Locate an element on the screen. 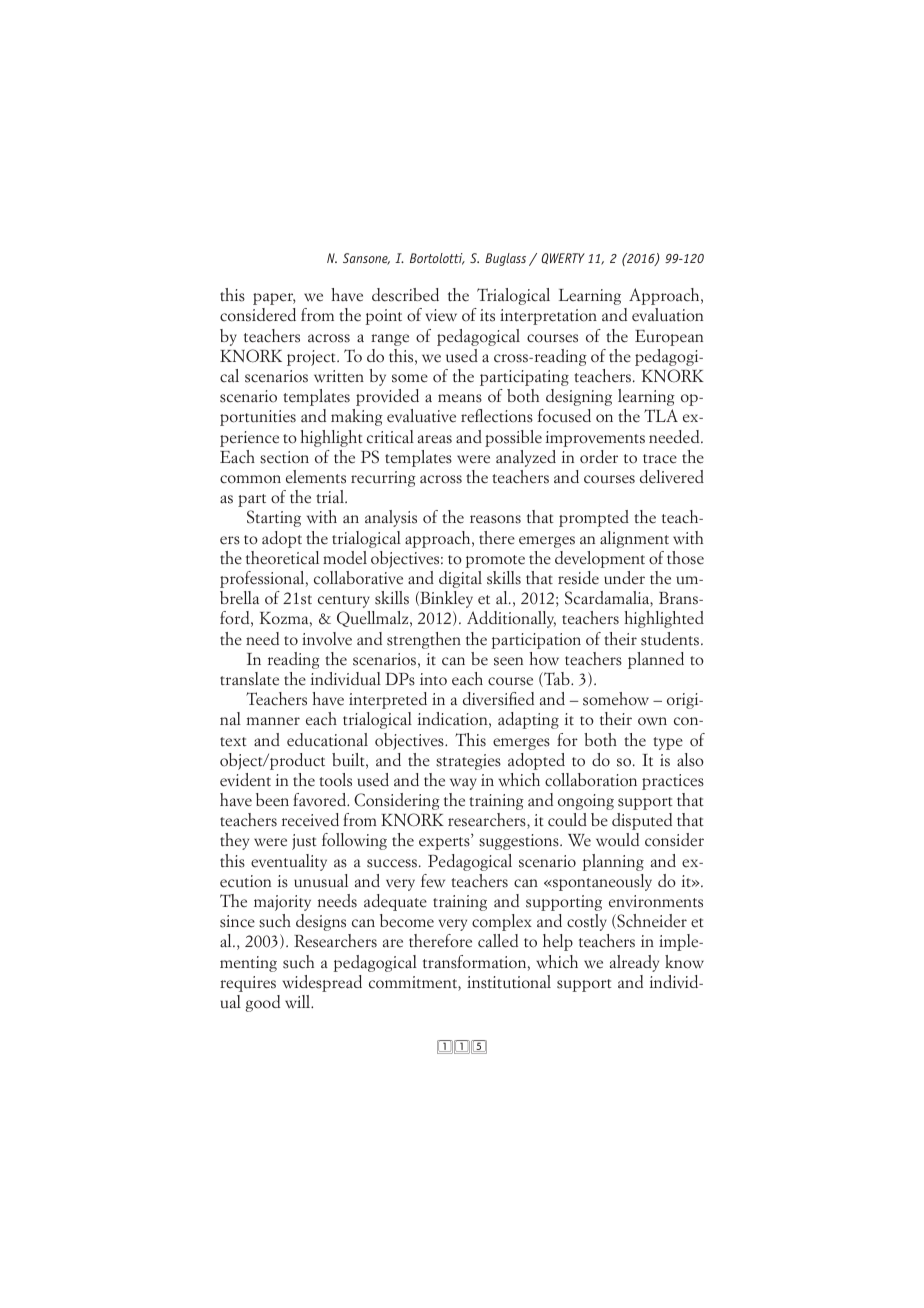 The height and width of the screenshot is (1308, 924). institutional is located at coordinates (509, 982).
